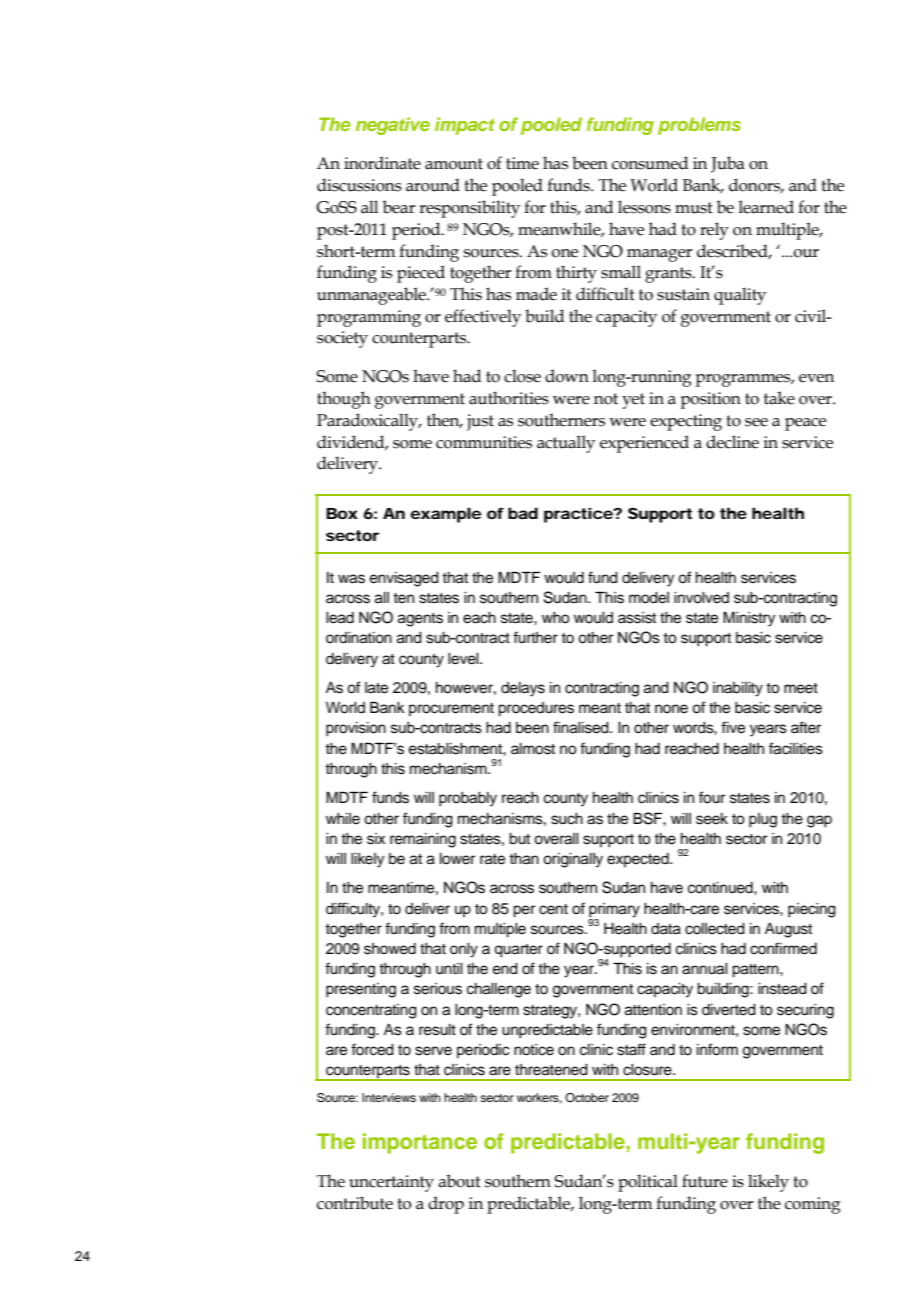 The image size is (924, 1308). What do you see at coordinates (738, 689) in the screenshot?
I see `inability` at bounding box center [738, 689].
